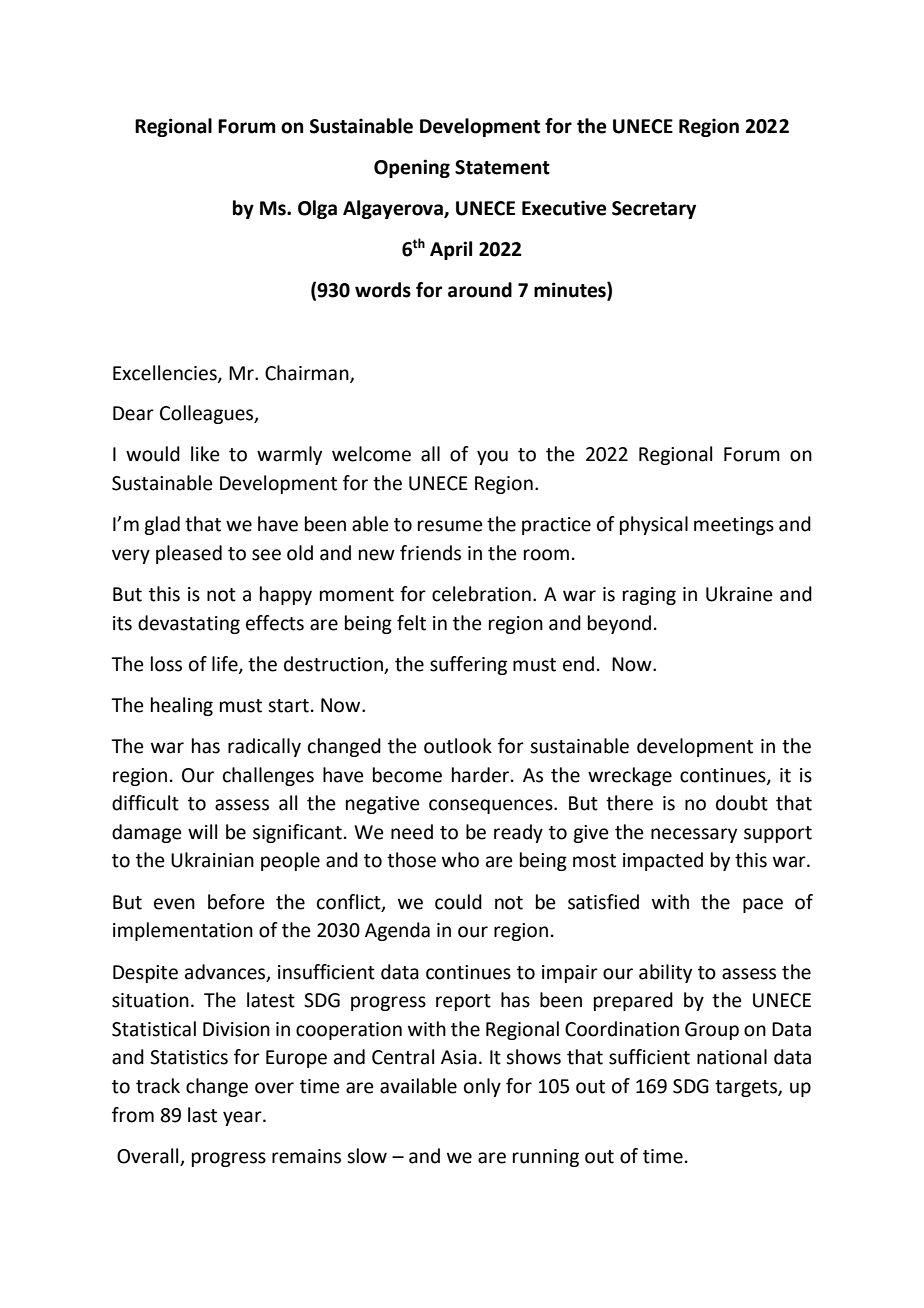 The height and width of the document is (1308, 924). What do you see at coordinates (412, 168) in the document?
I see `Opening` at bounding box center [412, 168].
